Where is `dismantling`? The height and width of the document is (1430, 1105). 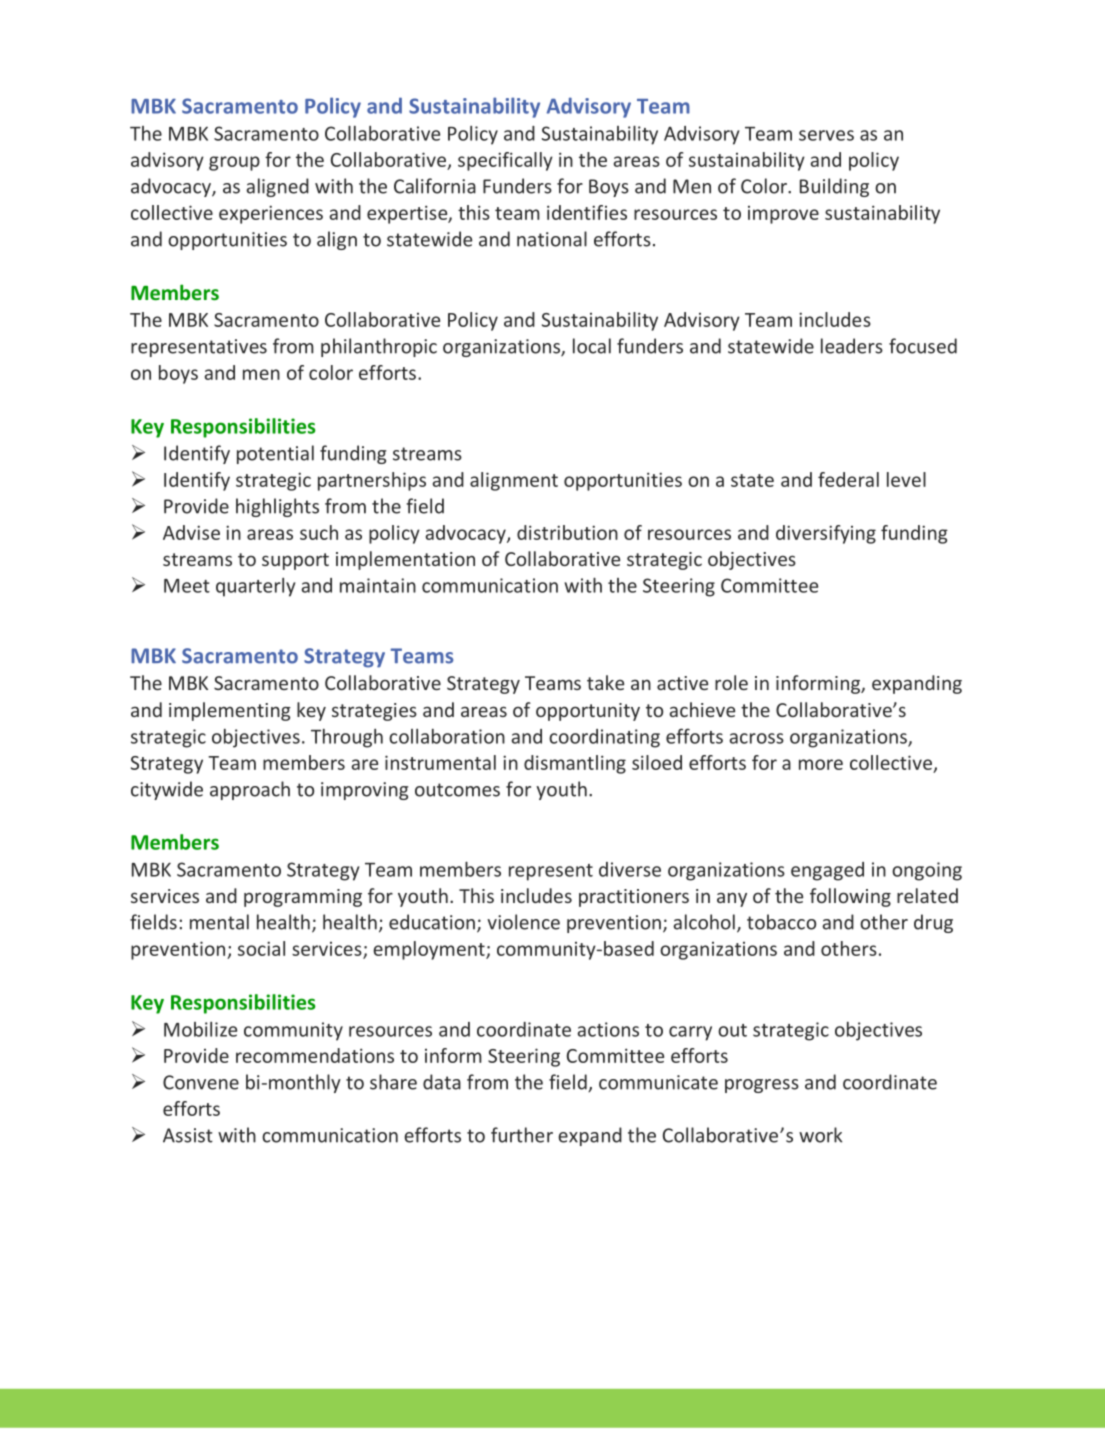
dismantling is located at coordinates (575, 764).
